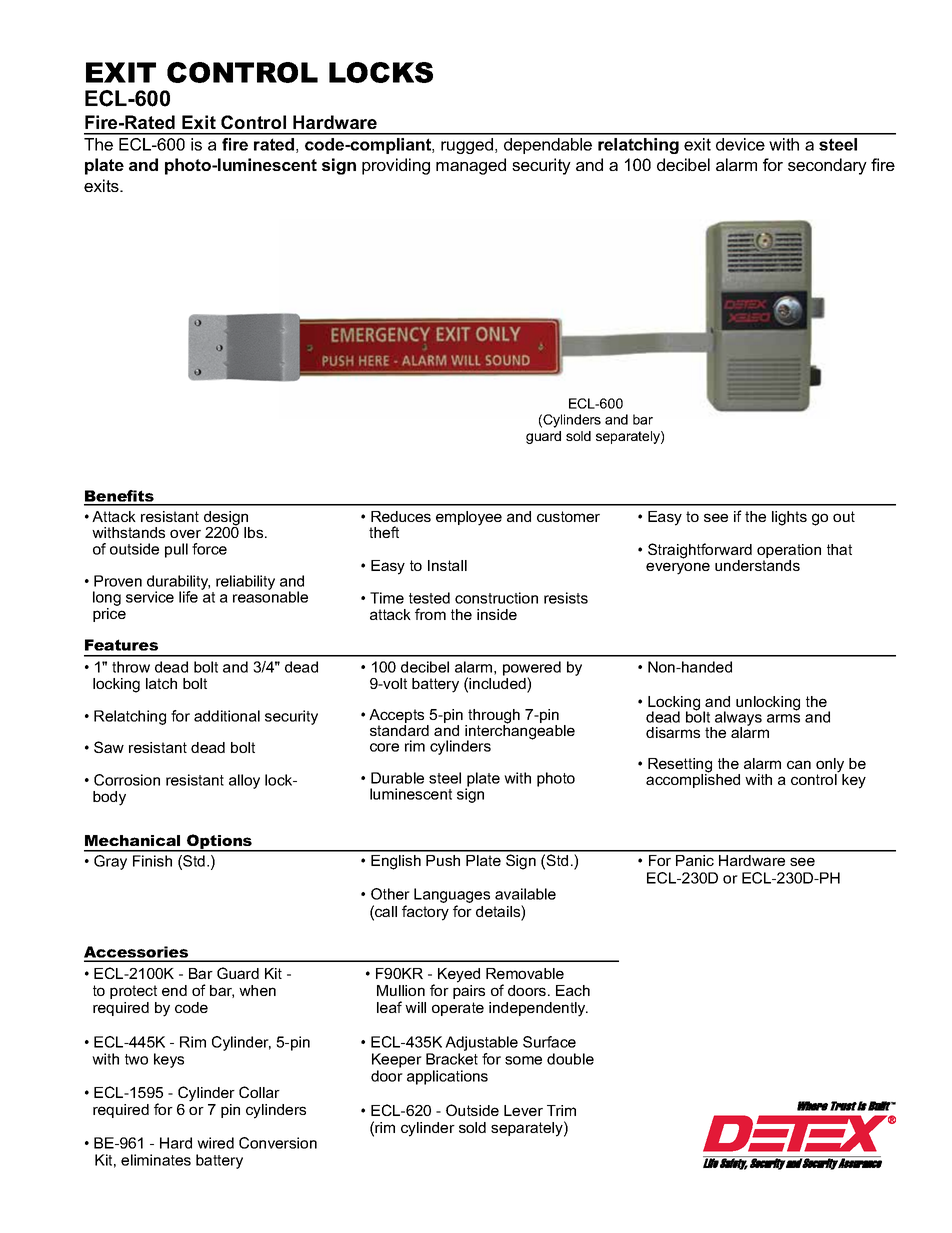  What do you see at coordinates (185, 533) in the document?
I see `over` at bounding box center [185, 533].
